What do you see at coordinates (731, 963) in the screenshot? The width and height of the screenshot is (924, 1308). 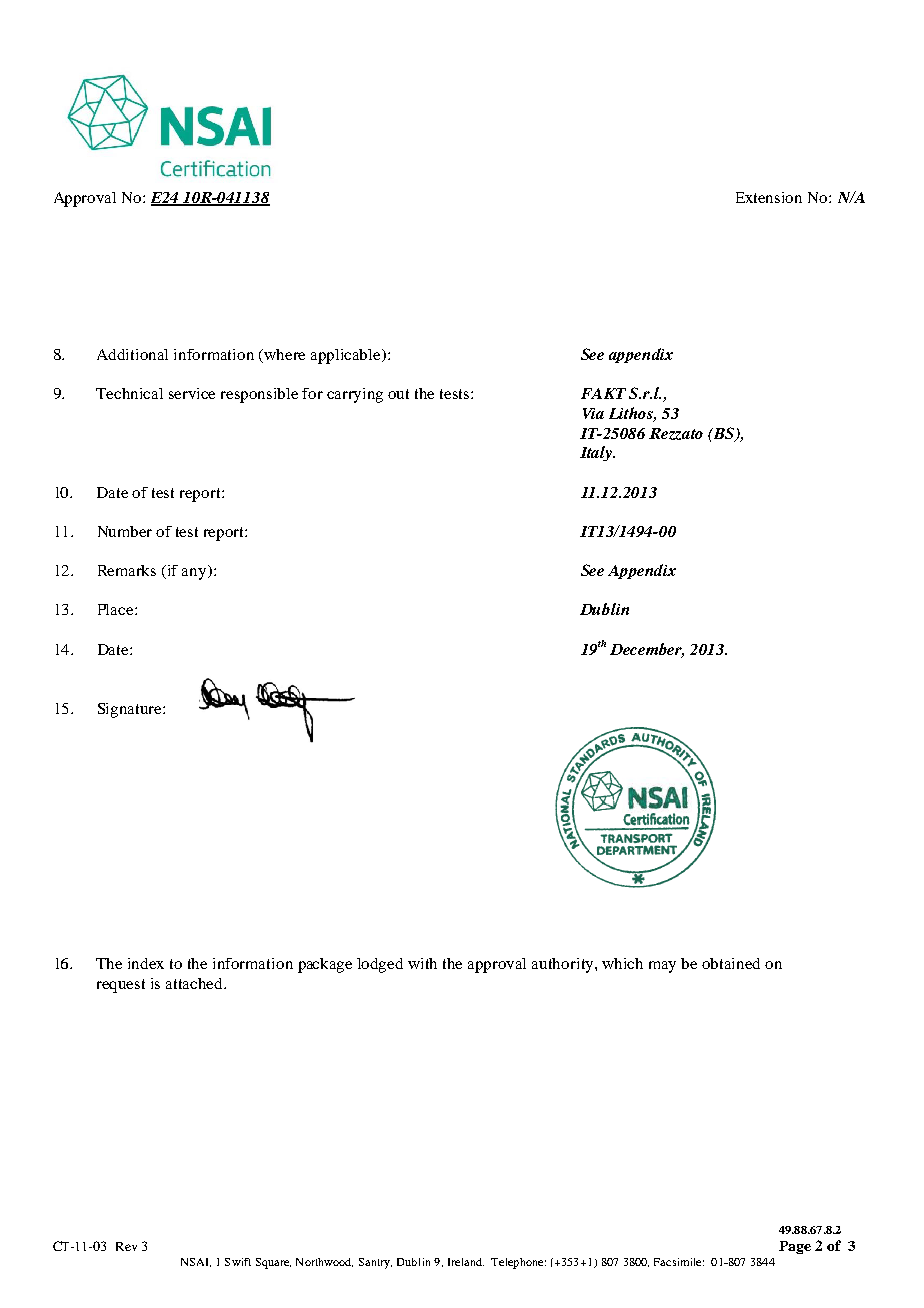 I see `obtained` at bounding box center [731, 963].
